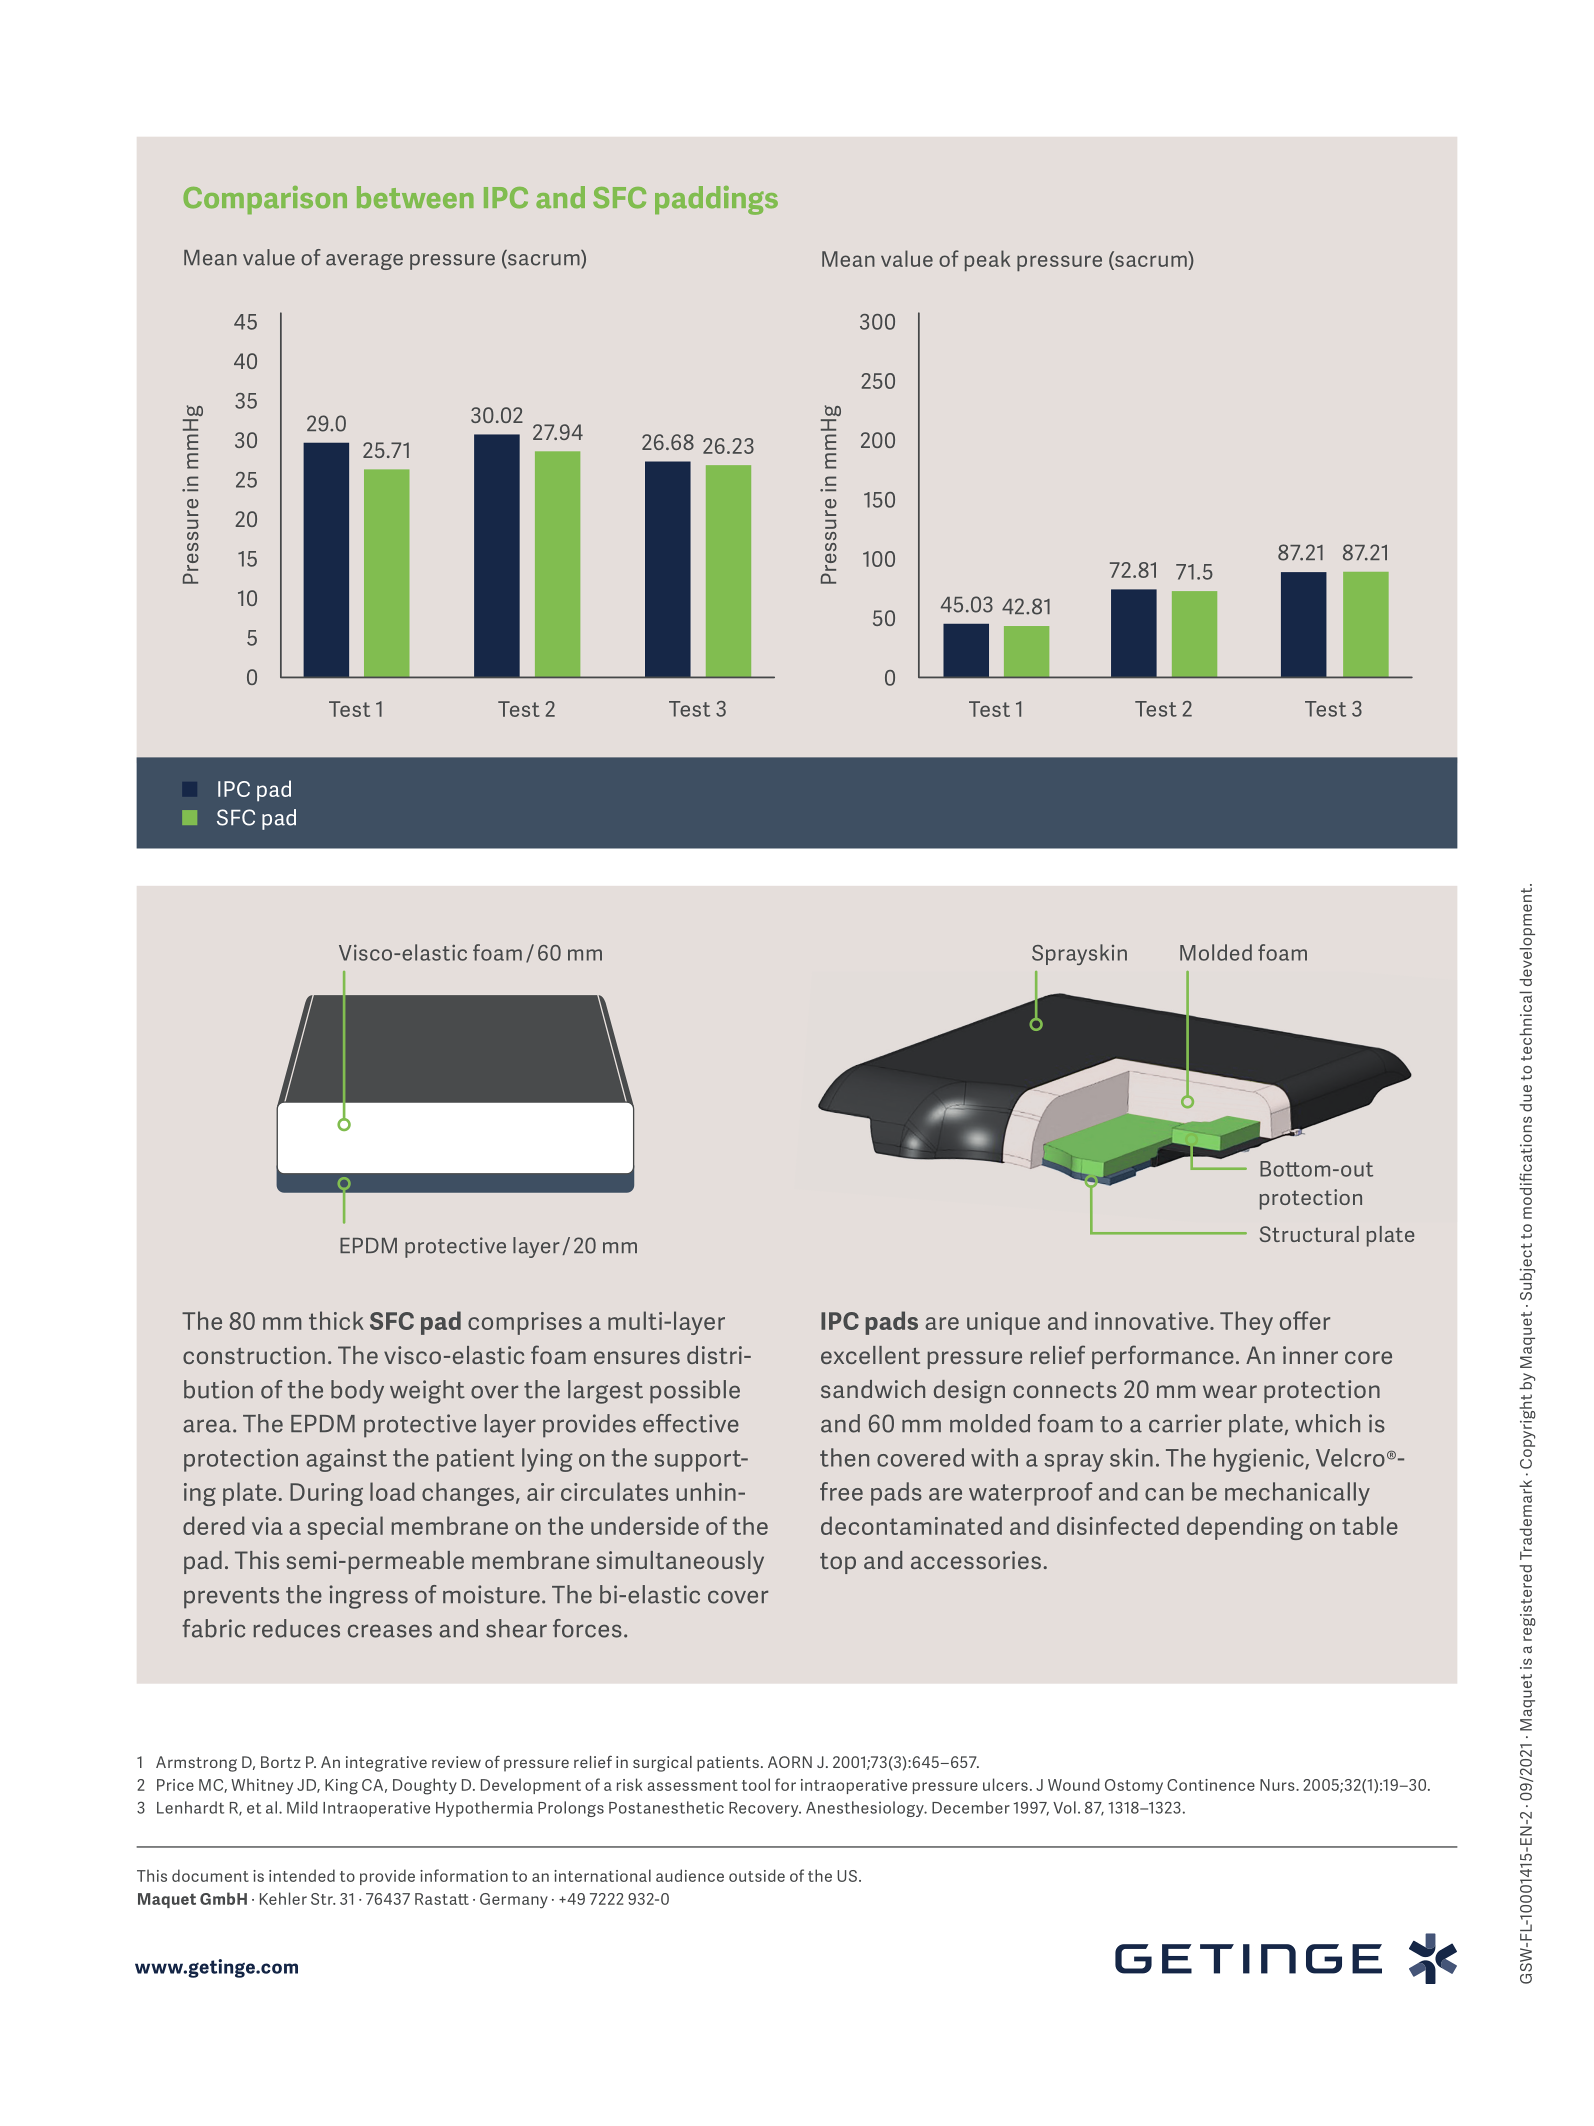 The image size is (1594, 2126). I want to click on Bott, so click(1280, 1169).
